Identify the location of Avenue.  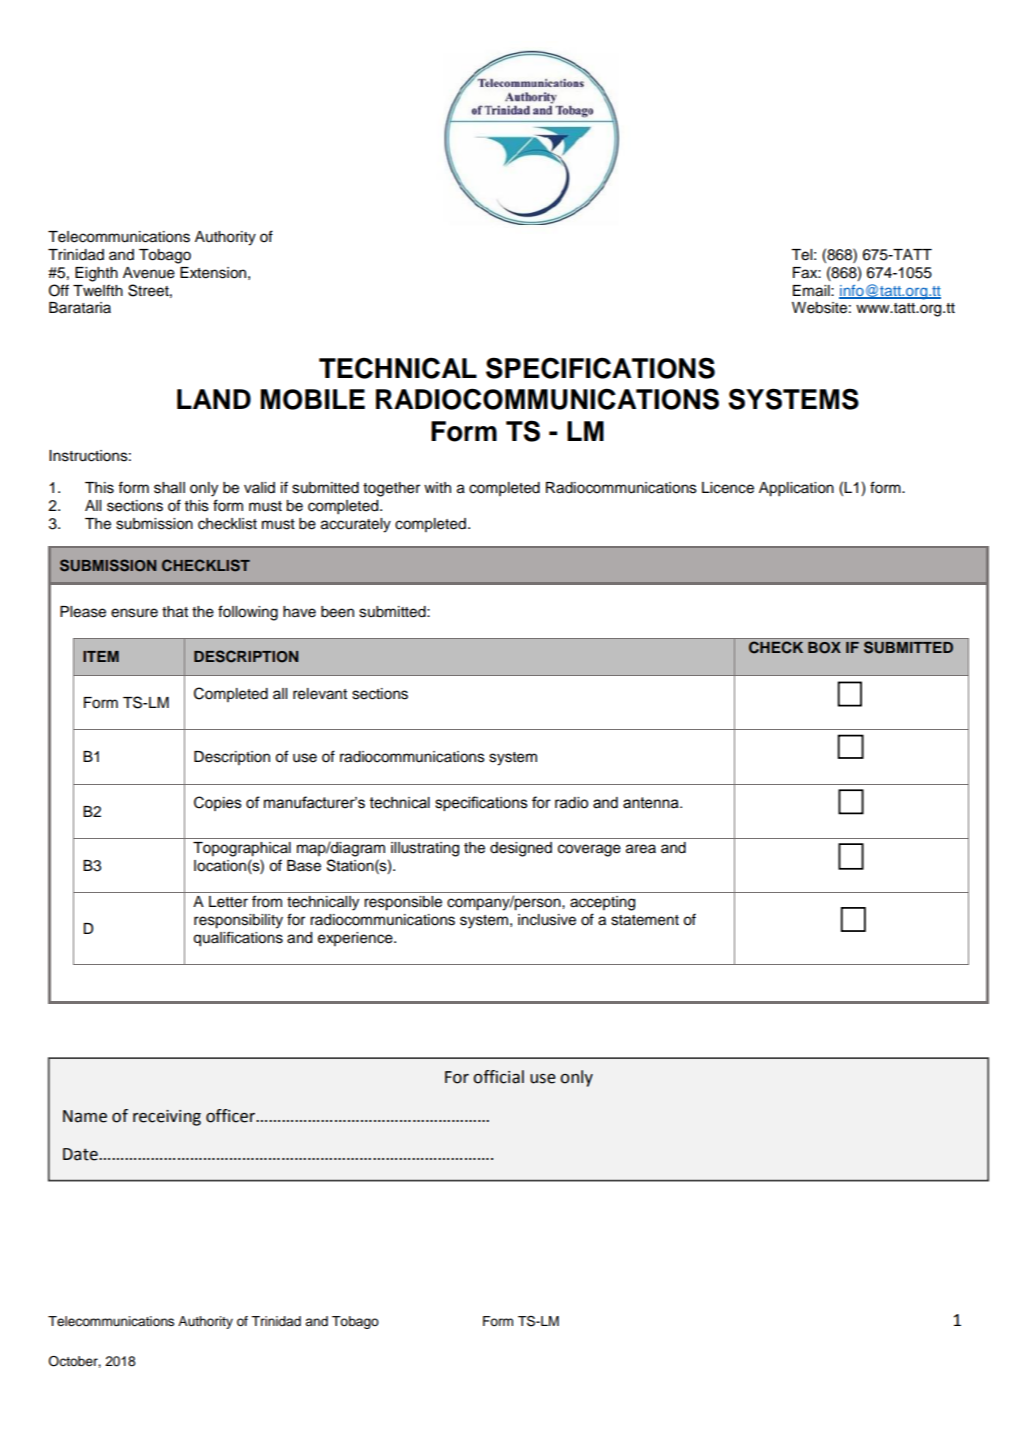
(149, 273).
